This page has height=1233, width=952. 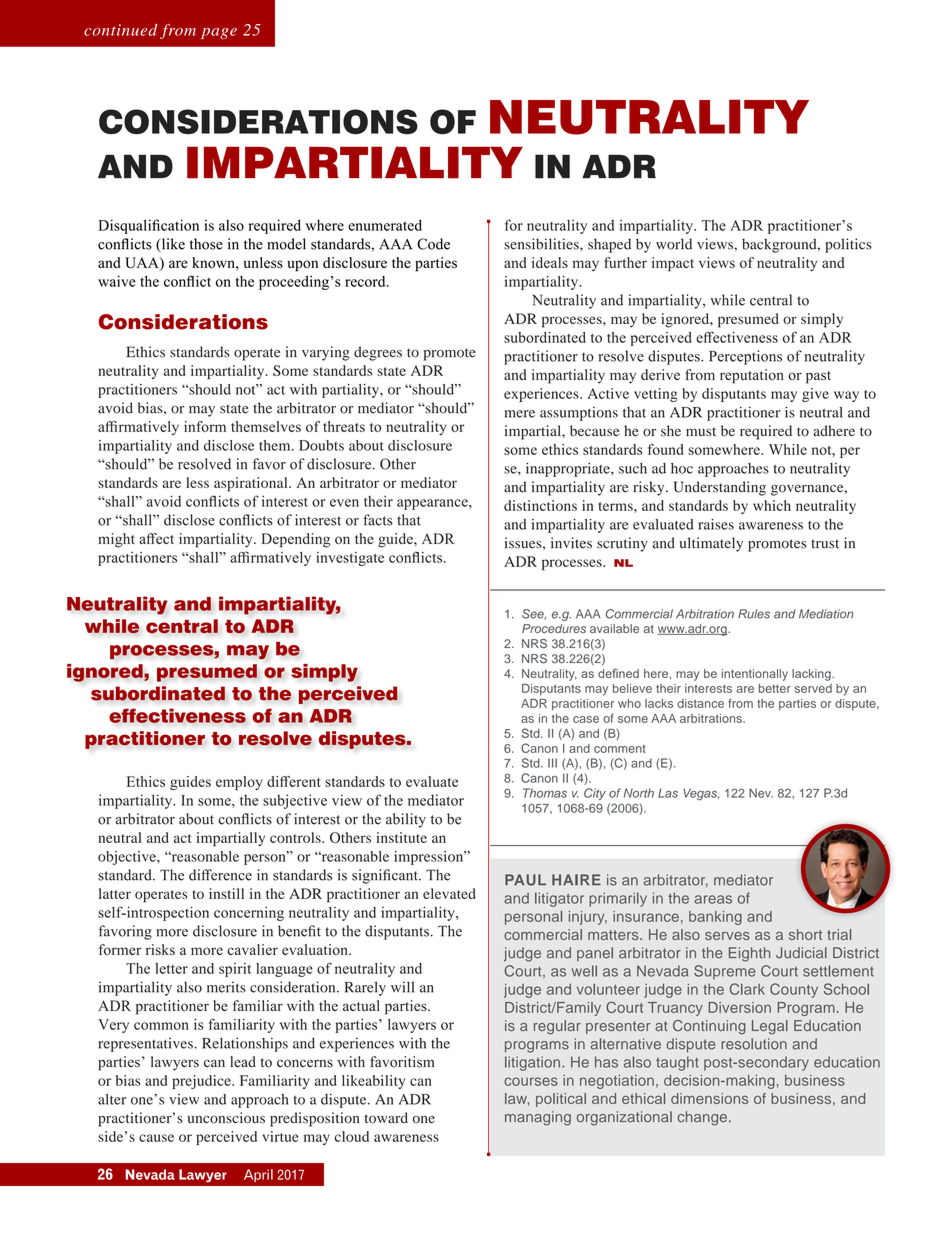 What do you see at coordinates (554, 628) in the page?
I see `Procedures` at bounding box center [554, 628].
